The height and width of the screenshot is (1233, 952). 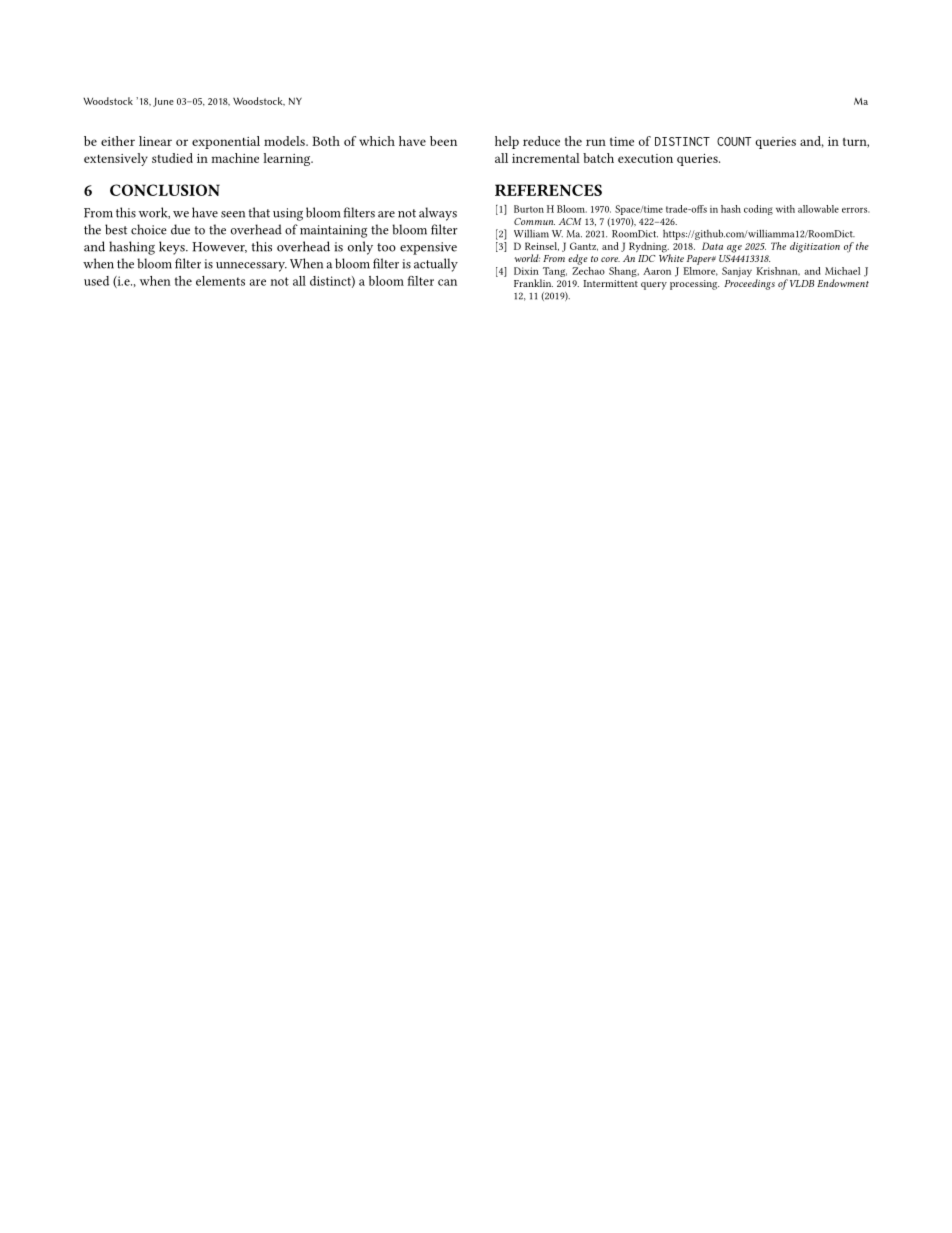 What do you see at coordinates (443, 141) in the screenshot?
I see `been` at bounding box center [443, 141].
